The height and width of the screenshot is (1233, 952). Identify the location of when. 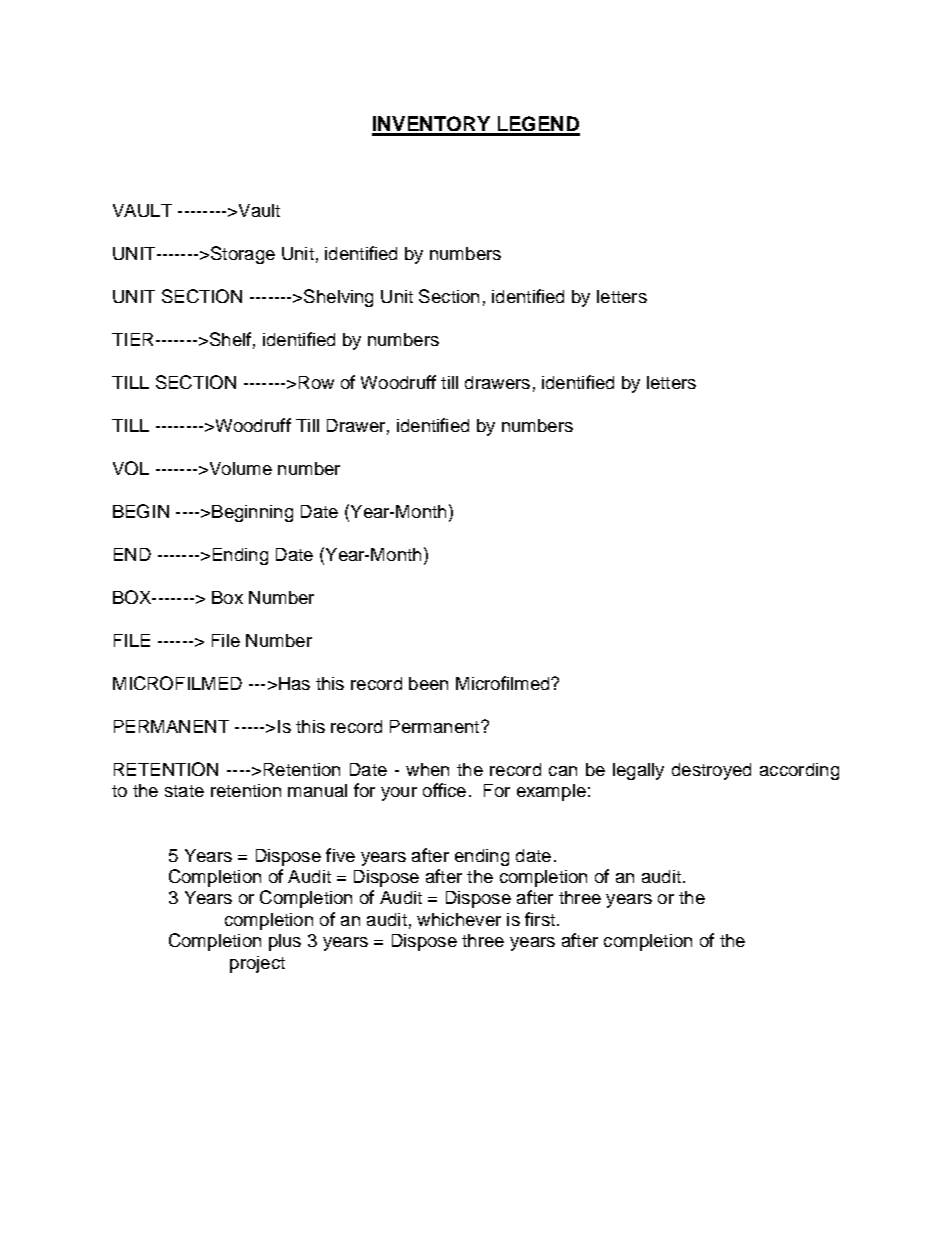
(427, 769).
